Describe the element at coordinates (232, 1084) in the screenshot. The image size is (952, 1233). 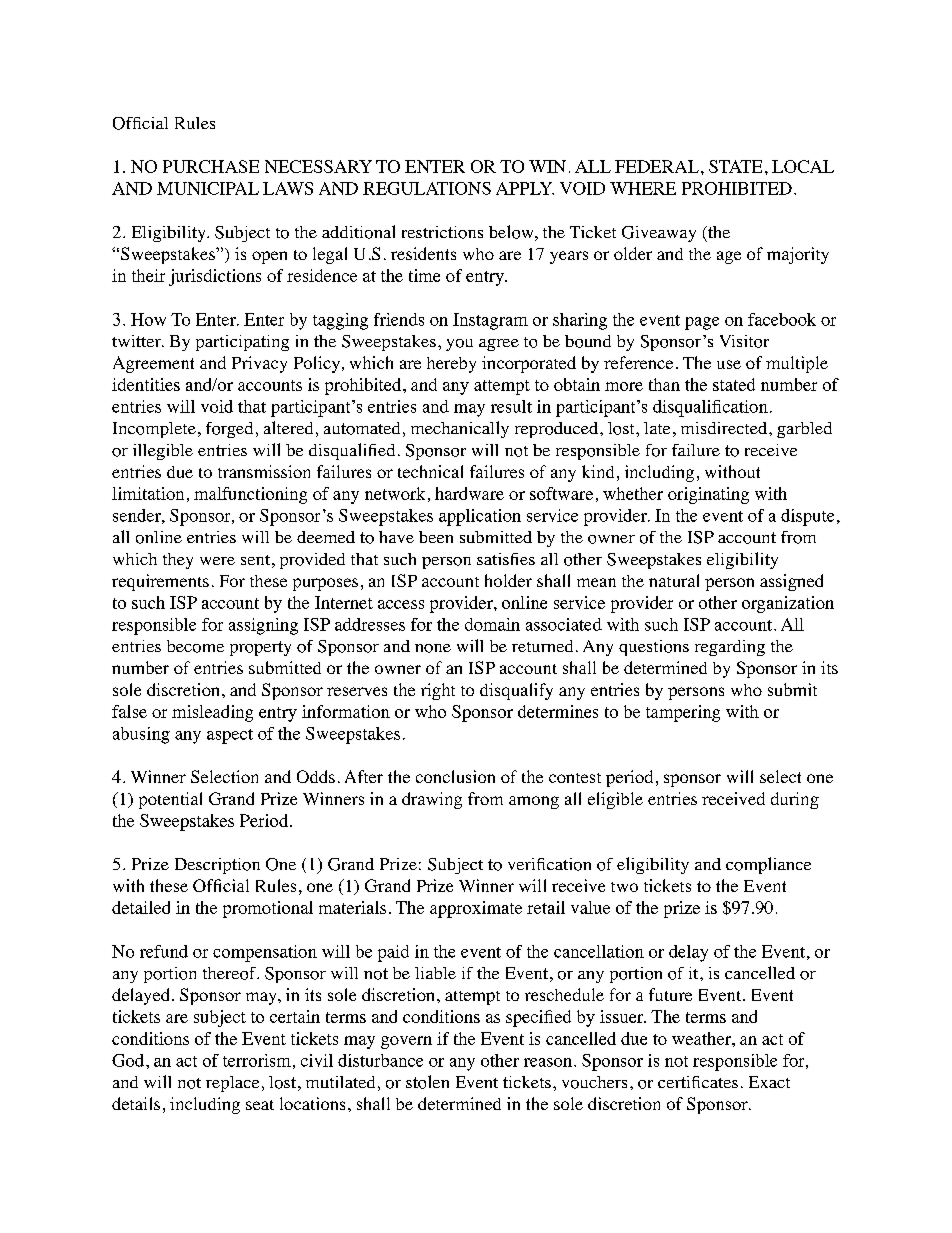
I see `replace` at that location.
